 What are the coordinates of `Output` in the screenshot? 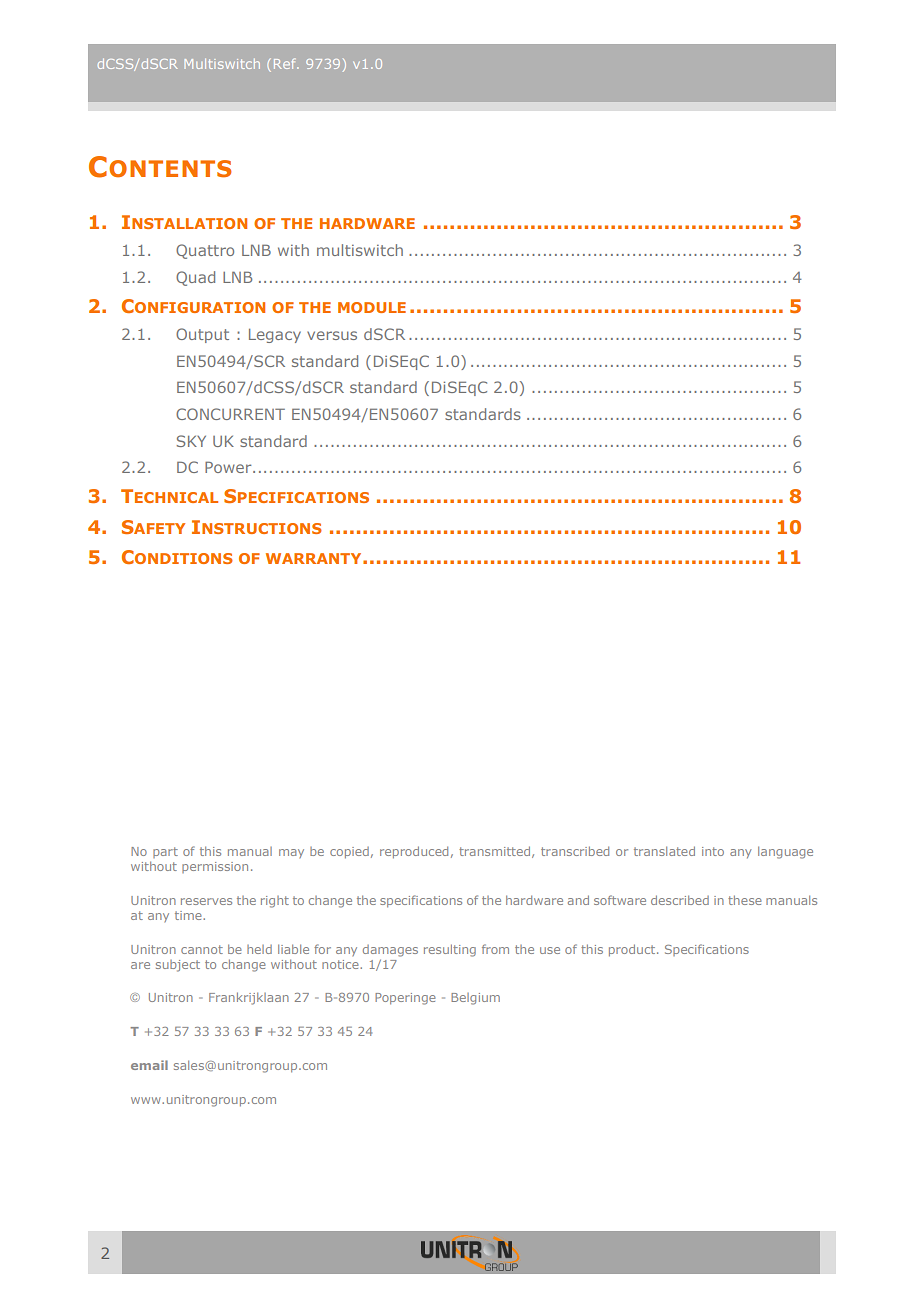 It's located at (202, 335).
